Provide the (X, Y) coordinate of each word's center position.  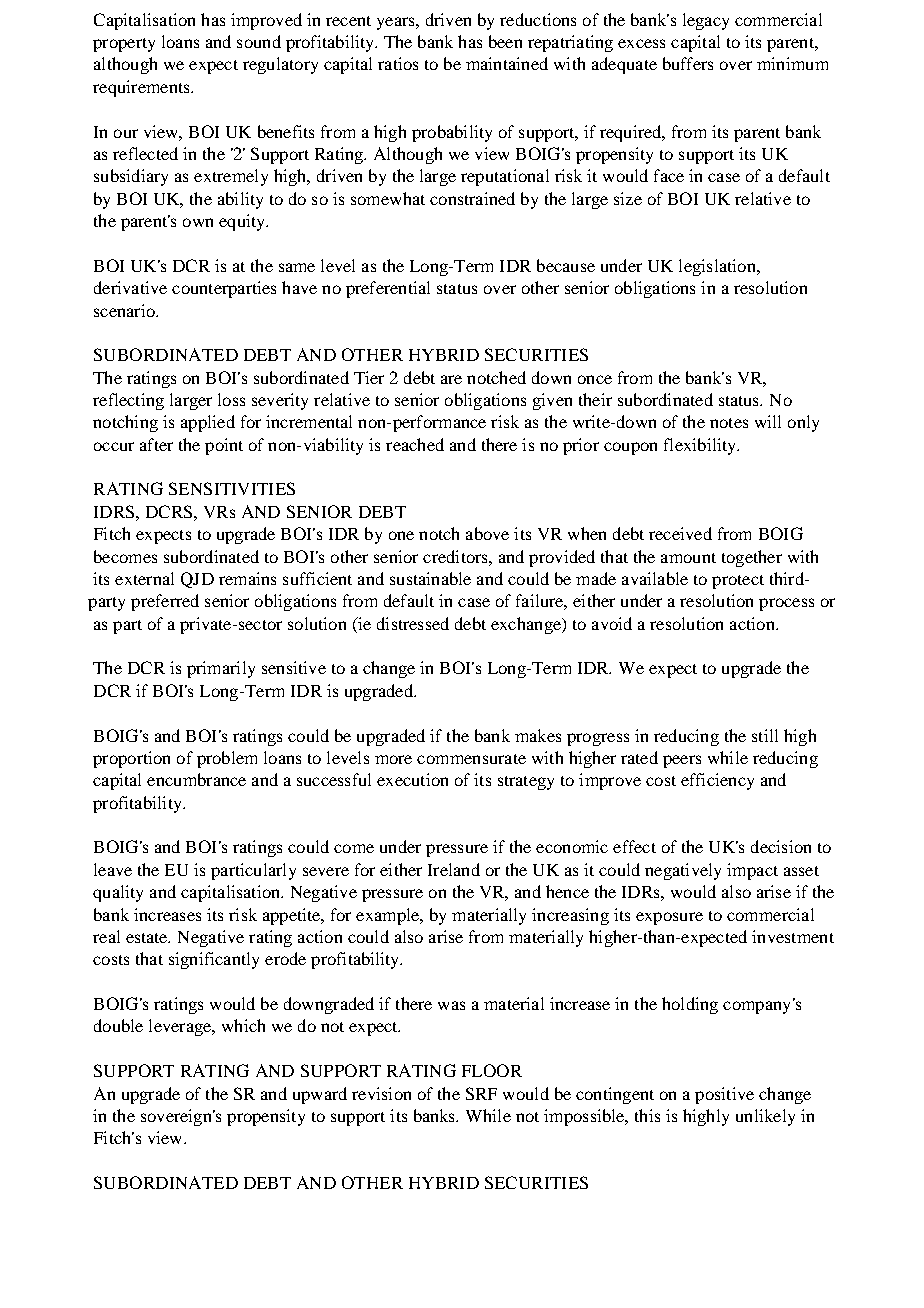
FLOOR (492, 1070)
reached (415, 444)
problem (227, 759)
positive (724, 1095)
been (505, 41)
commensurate (471, 759)
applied (208, 423)
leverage (181, 1027)
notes (729, 423)
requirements (142, 88)
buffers (688, 63)
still (765, 735)
